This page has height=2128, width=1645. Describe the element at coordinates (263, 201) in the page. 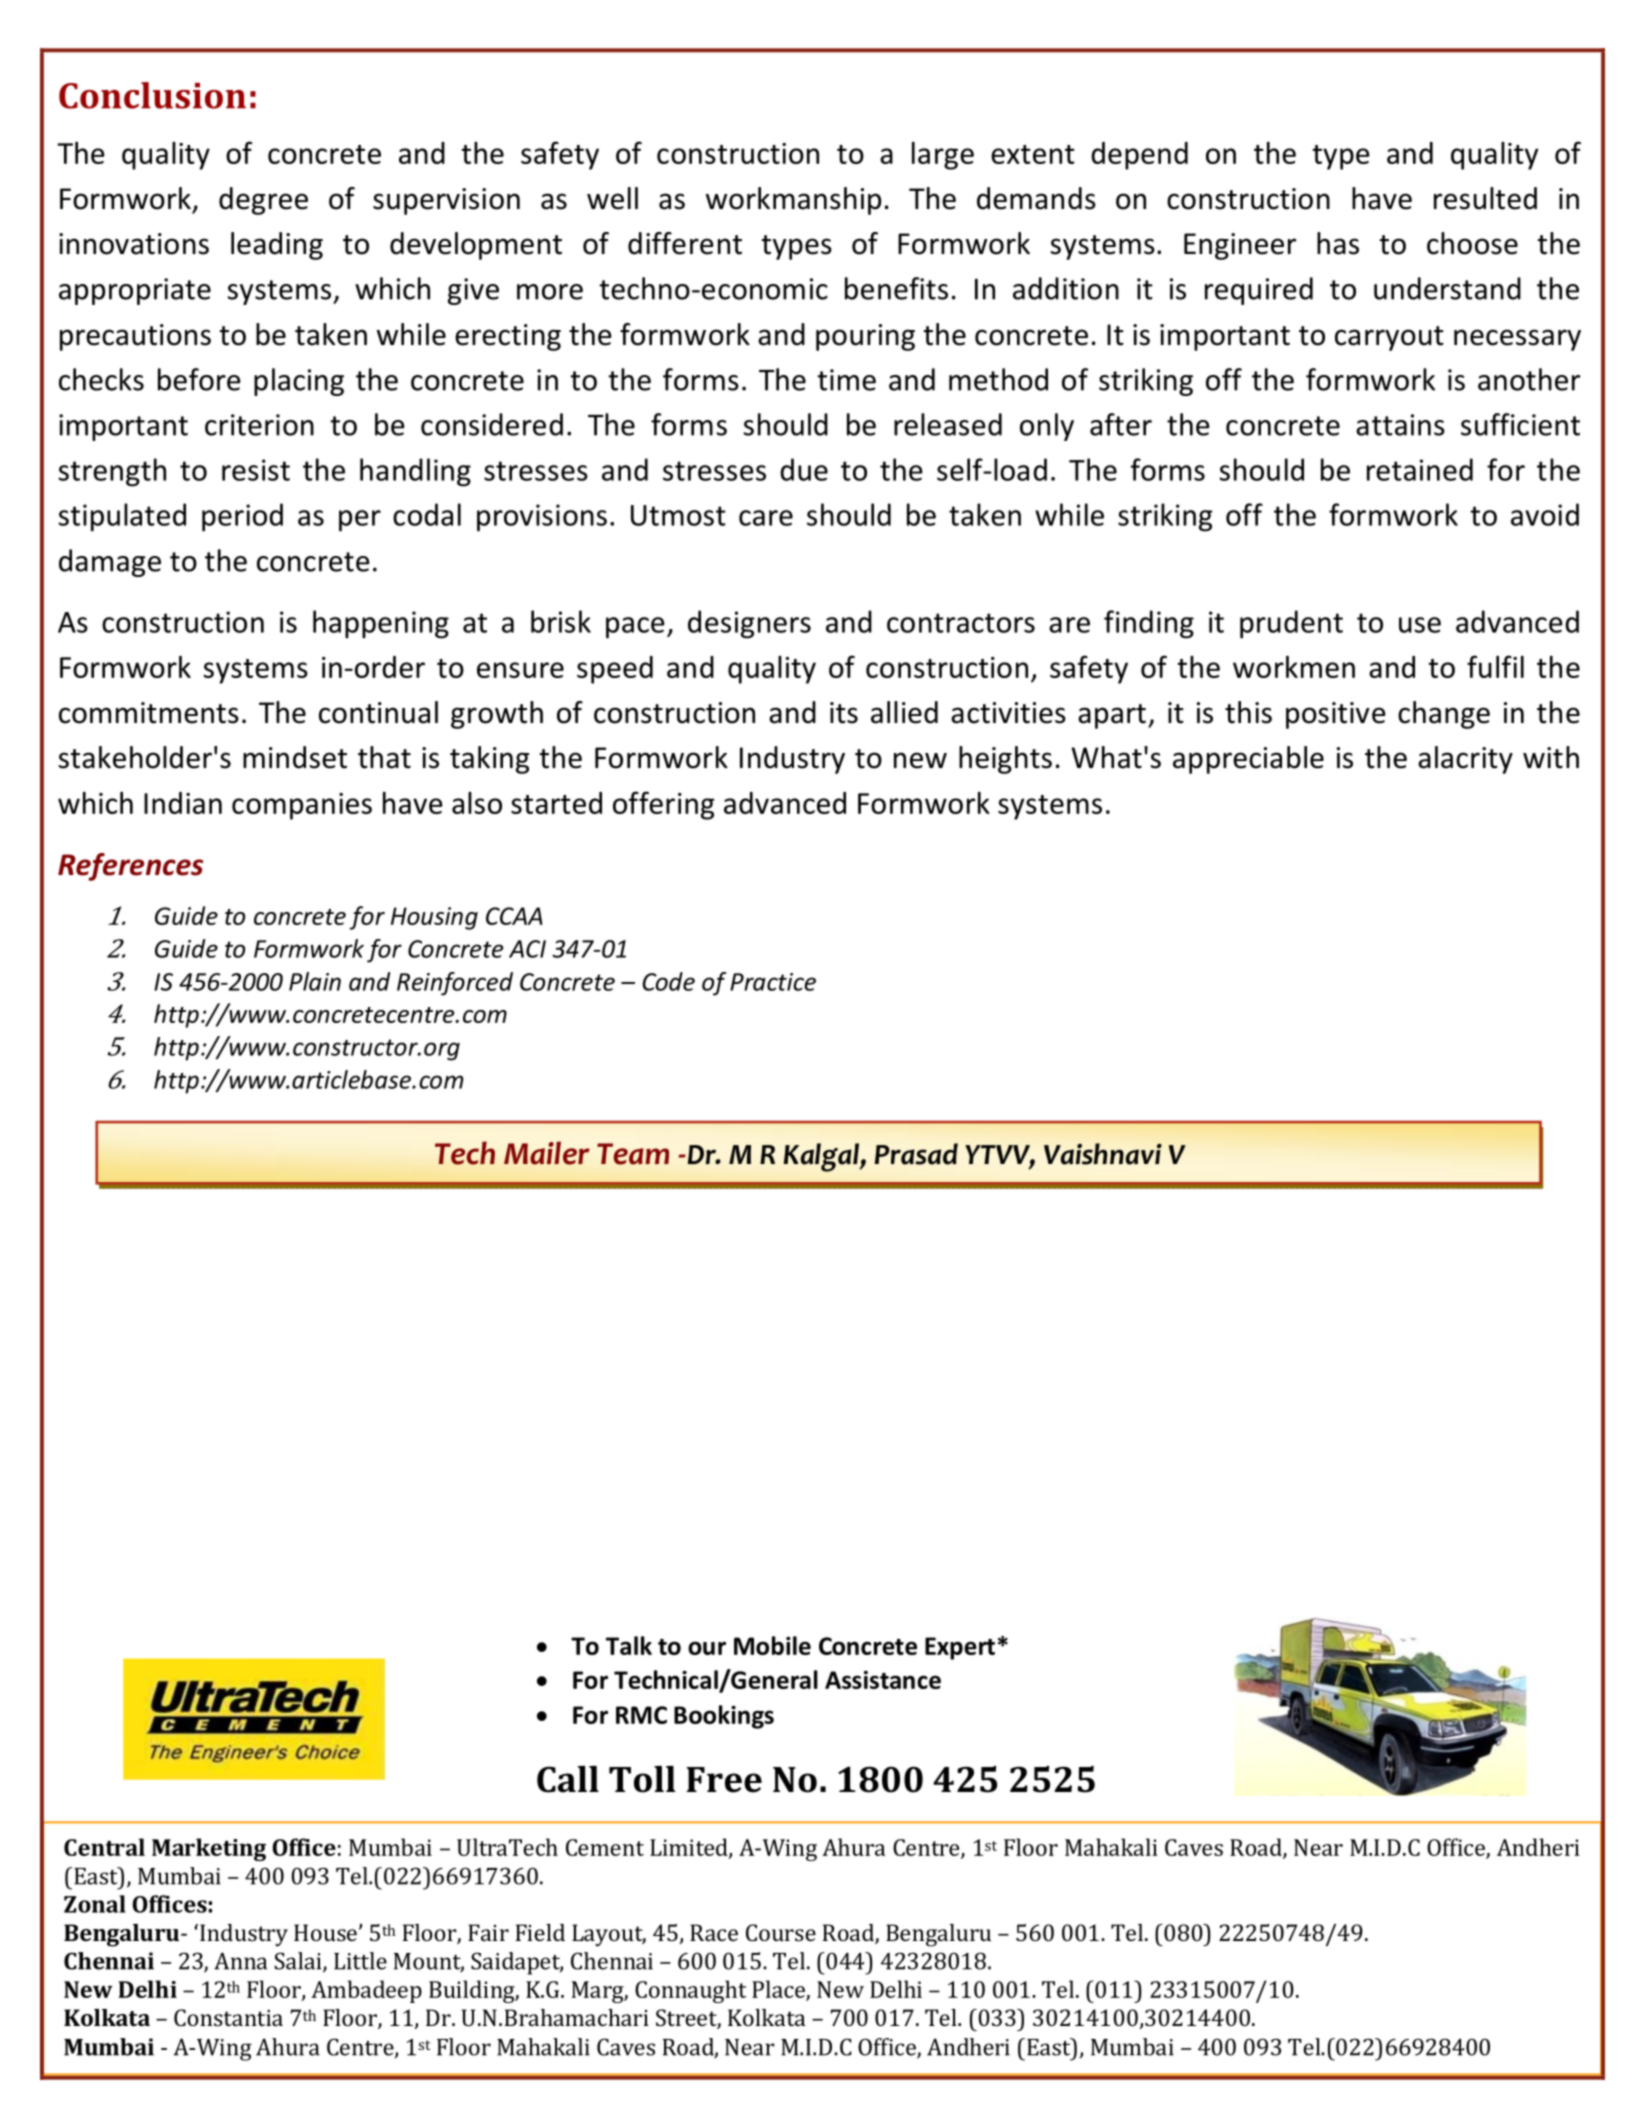

I see `degree` at that location.
